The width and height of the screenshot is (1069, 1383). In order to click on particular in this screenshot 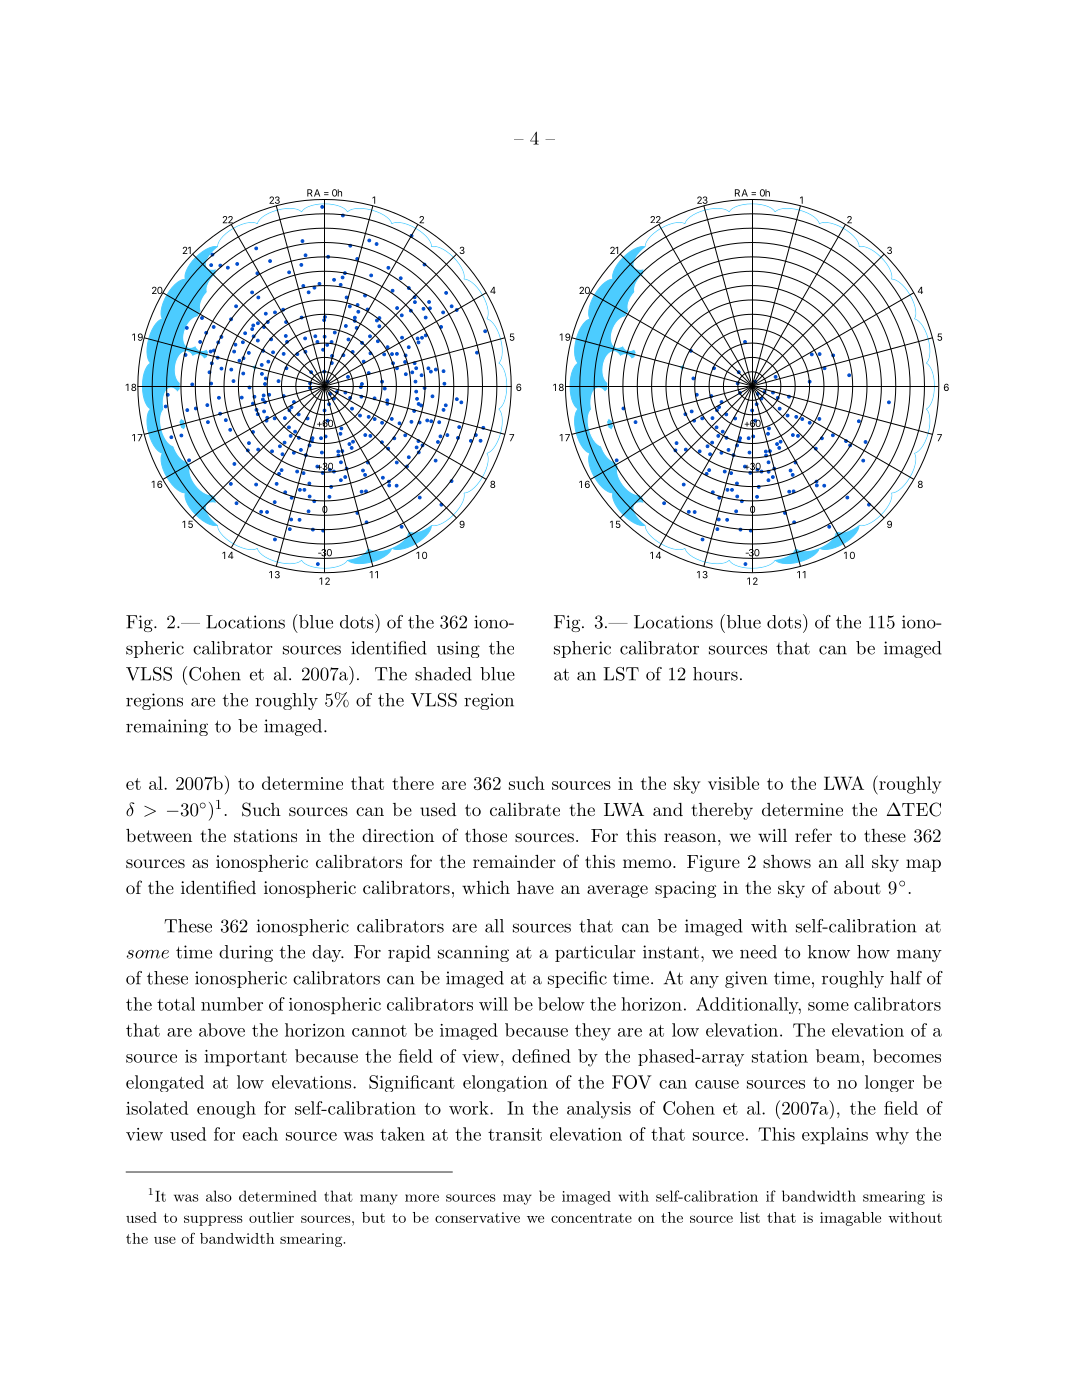, I will do `click(595, 953)`.
